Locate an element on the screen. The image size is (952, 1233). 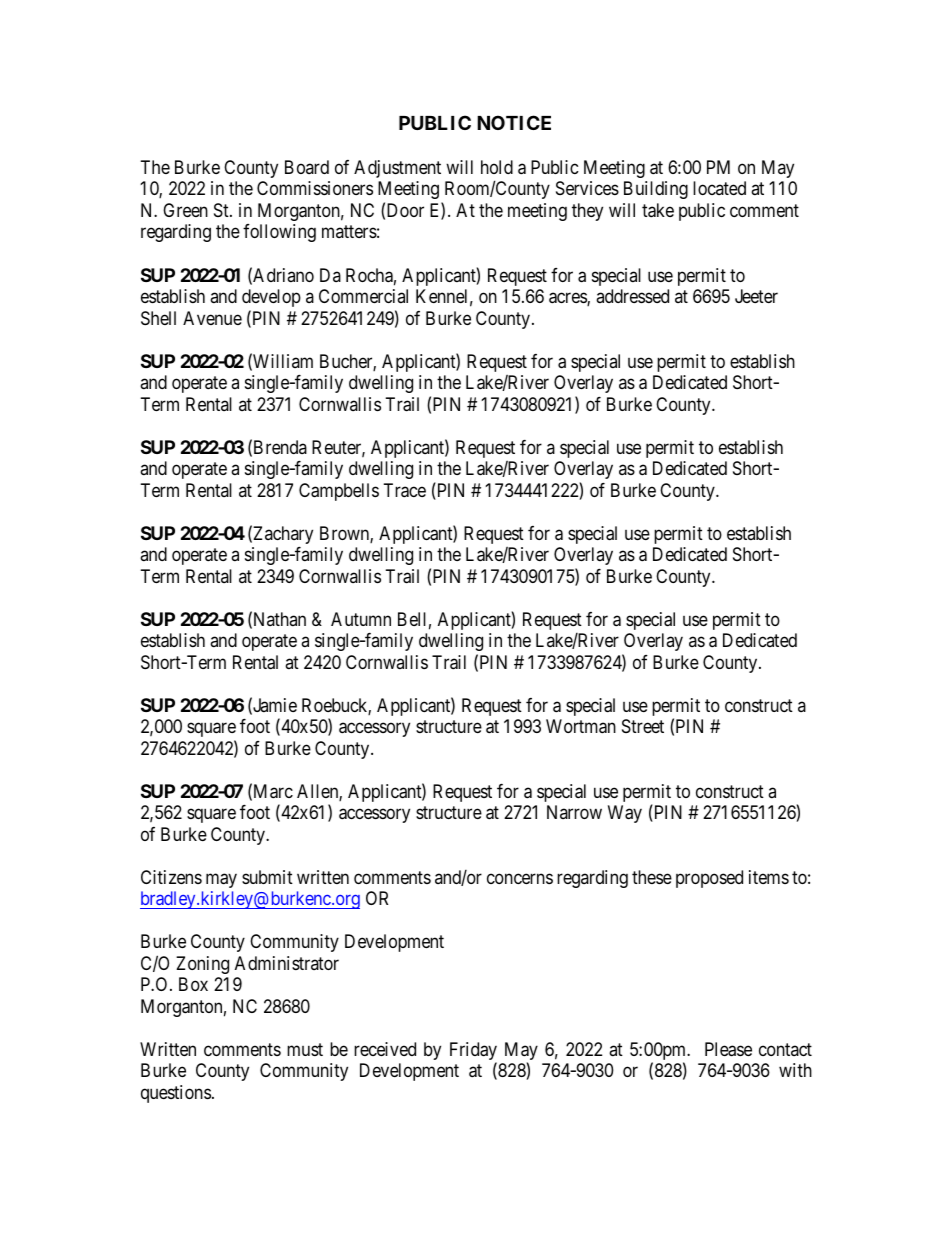
Please is located at coordinates (728, 1049).
